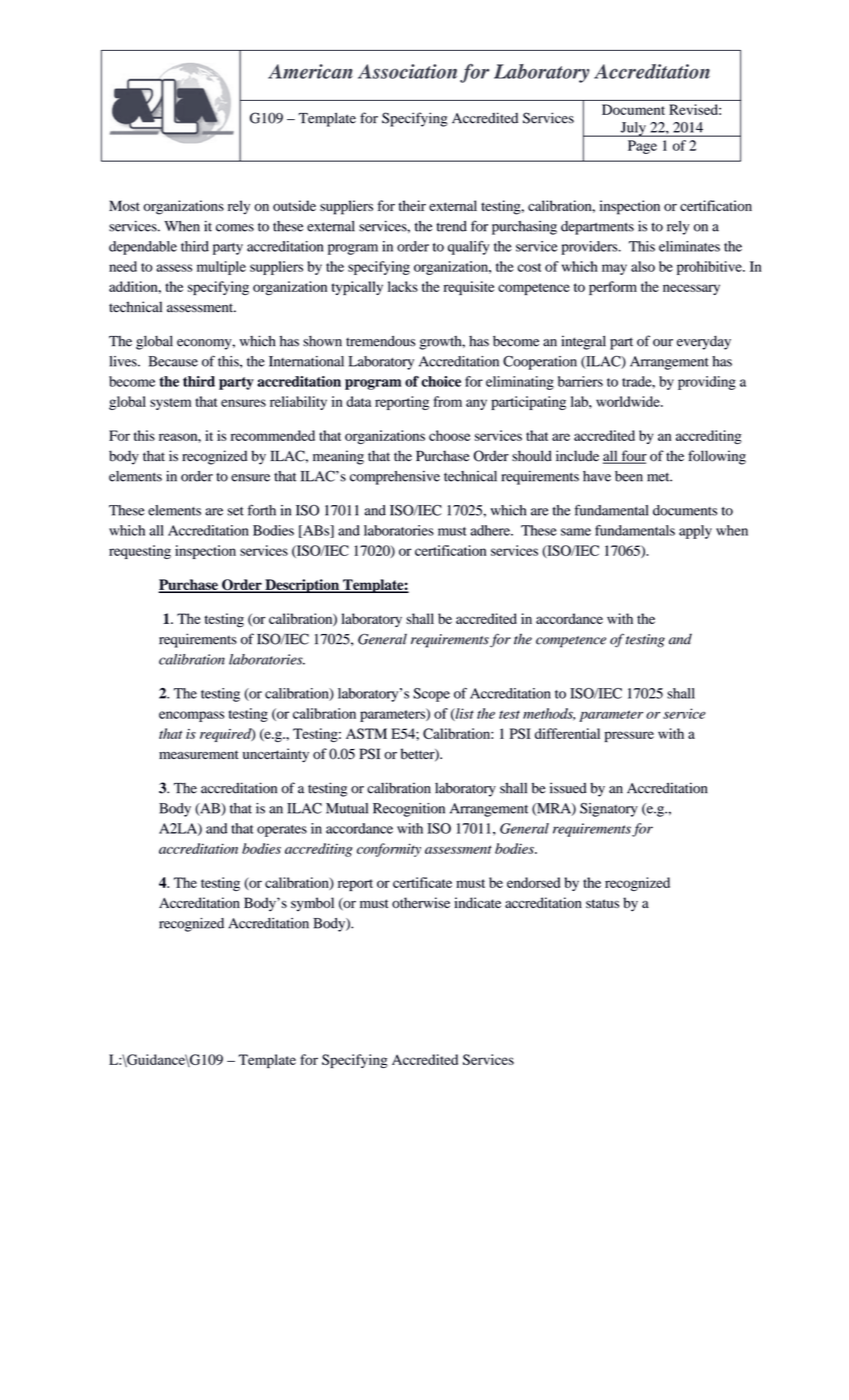 The width and height of the screenshot is (849, 1400). Describe the element at coordinates (191, 716) in the screenshot. I see `encompass` at that location.
